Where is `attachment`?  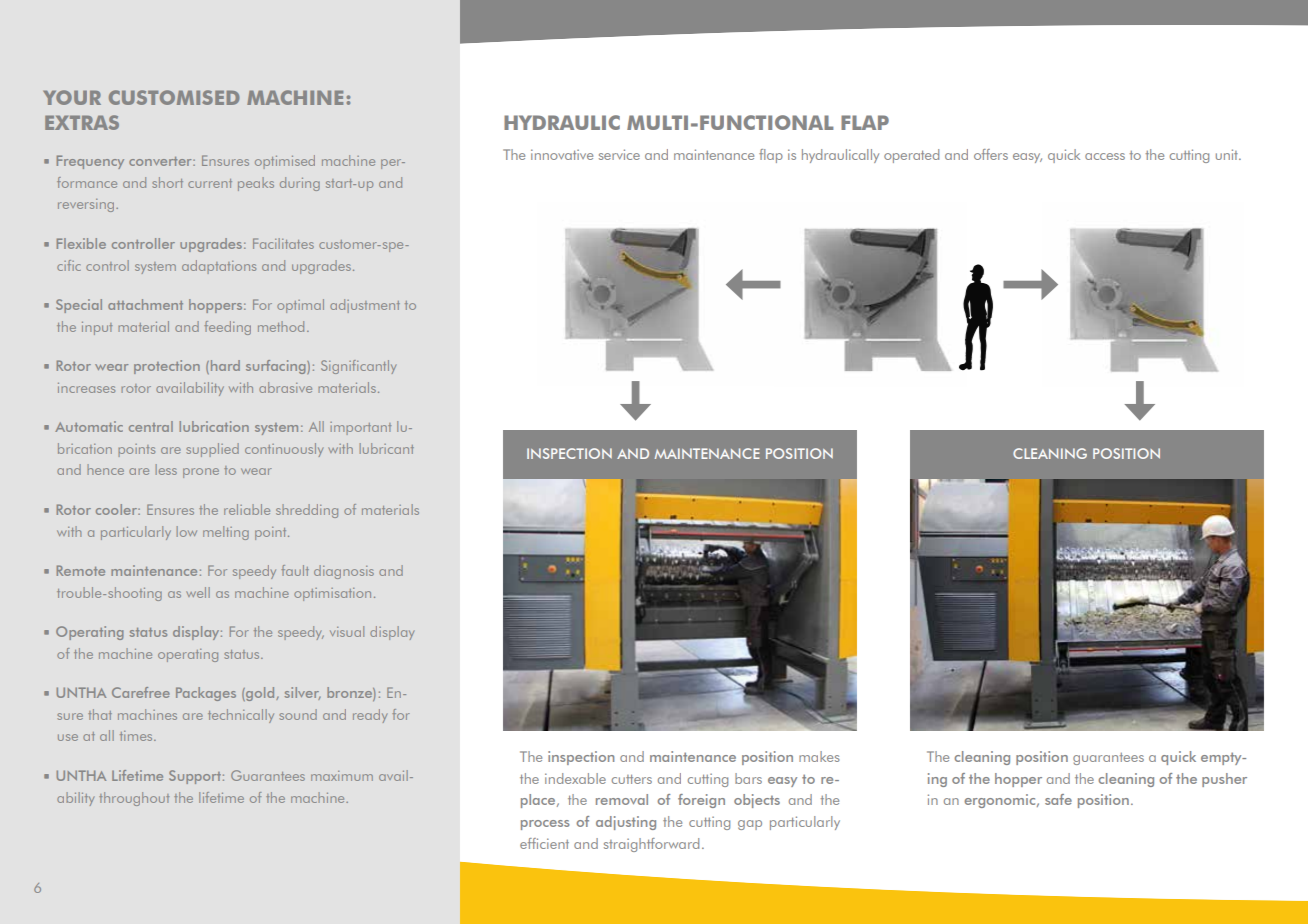 attachment is located at coordinates (145, 304).
